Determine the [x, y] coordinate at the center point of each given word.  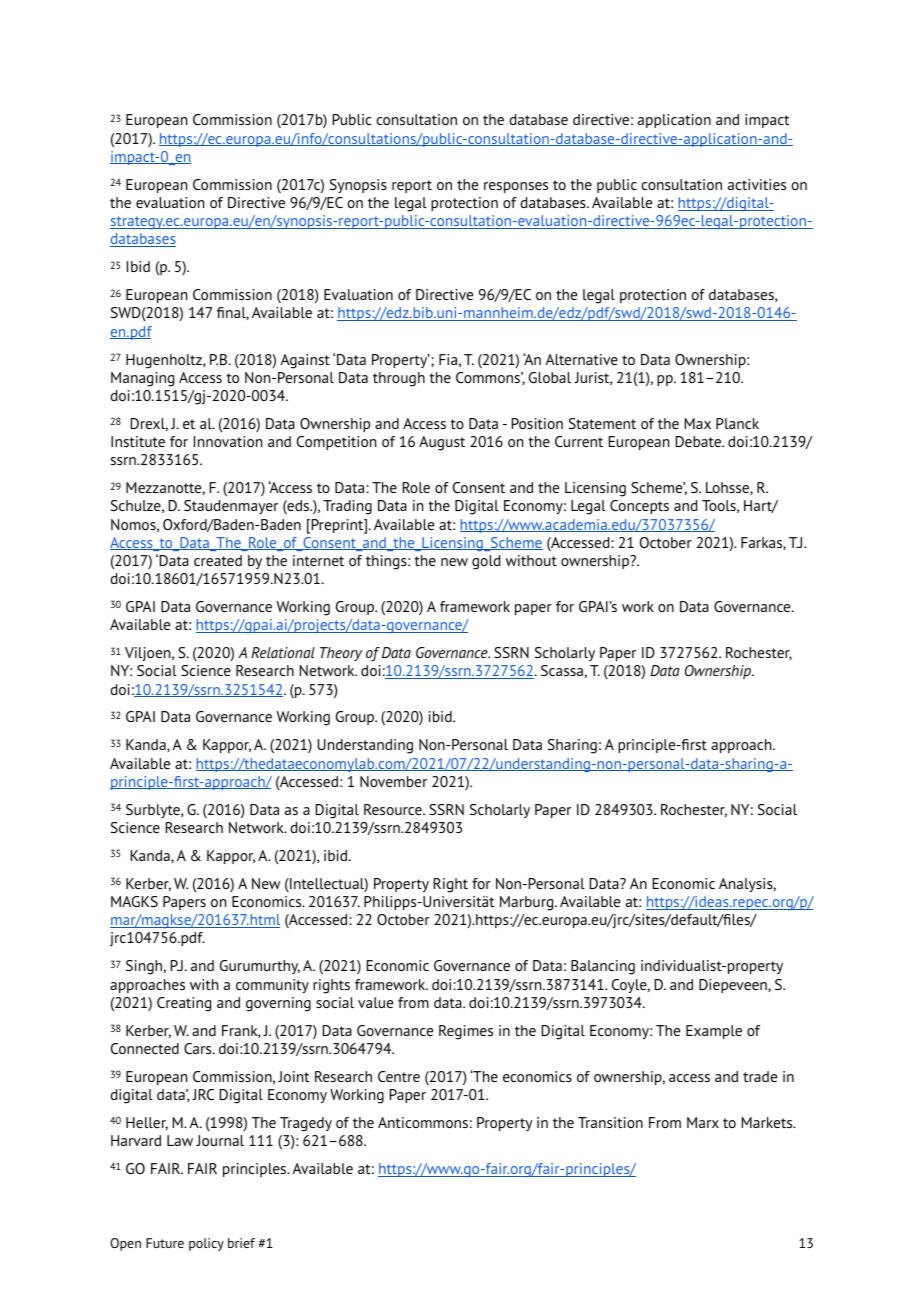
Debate [699, 441]
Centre [399, 1076]
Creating [184, 1004]
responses [516, 187]
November [393, 781]
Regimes [466, 1032]
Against [305, 361]
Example [714, 1032]
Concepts [639, 507]
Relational [283, 652]
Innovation [228, 441]
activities [757, 184]
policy [206, 1244]
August [442, 443]
